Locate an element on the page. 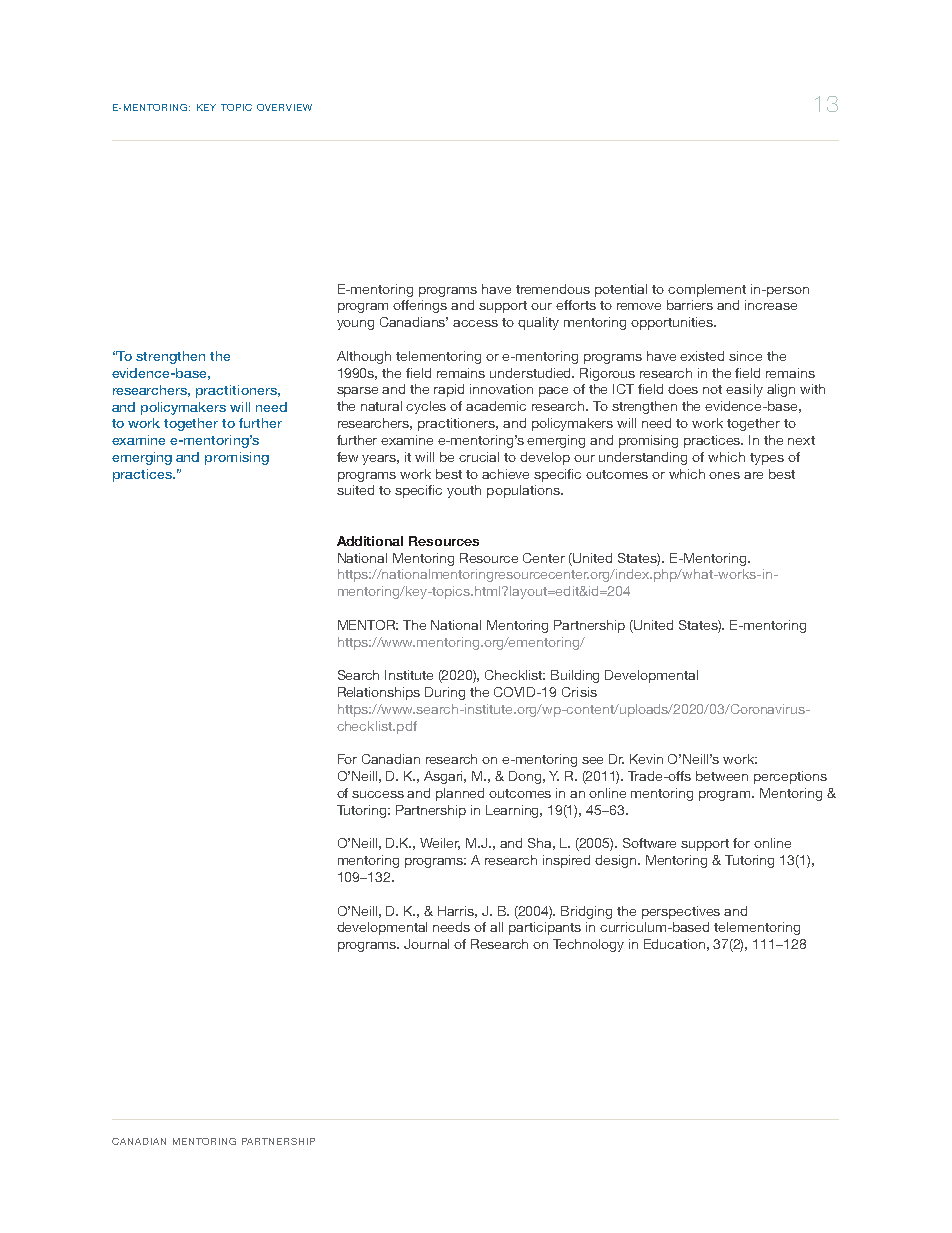 The image size is (952, 1233). easily is located at coordinates (744, 390).
